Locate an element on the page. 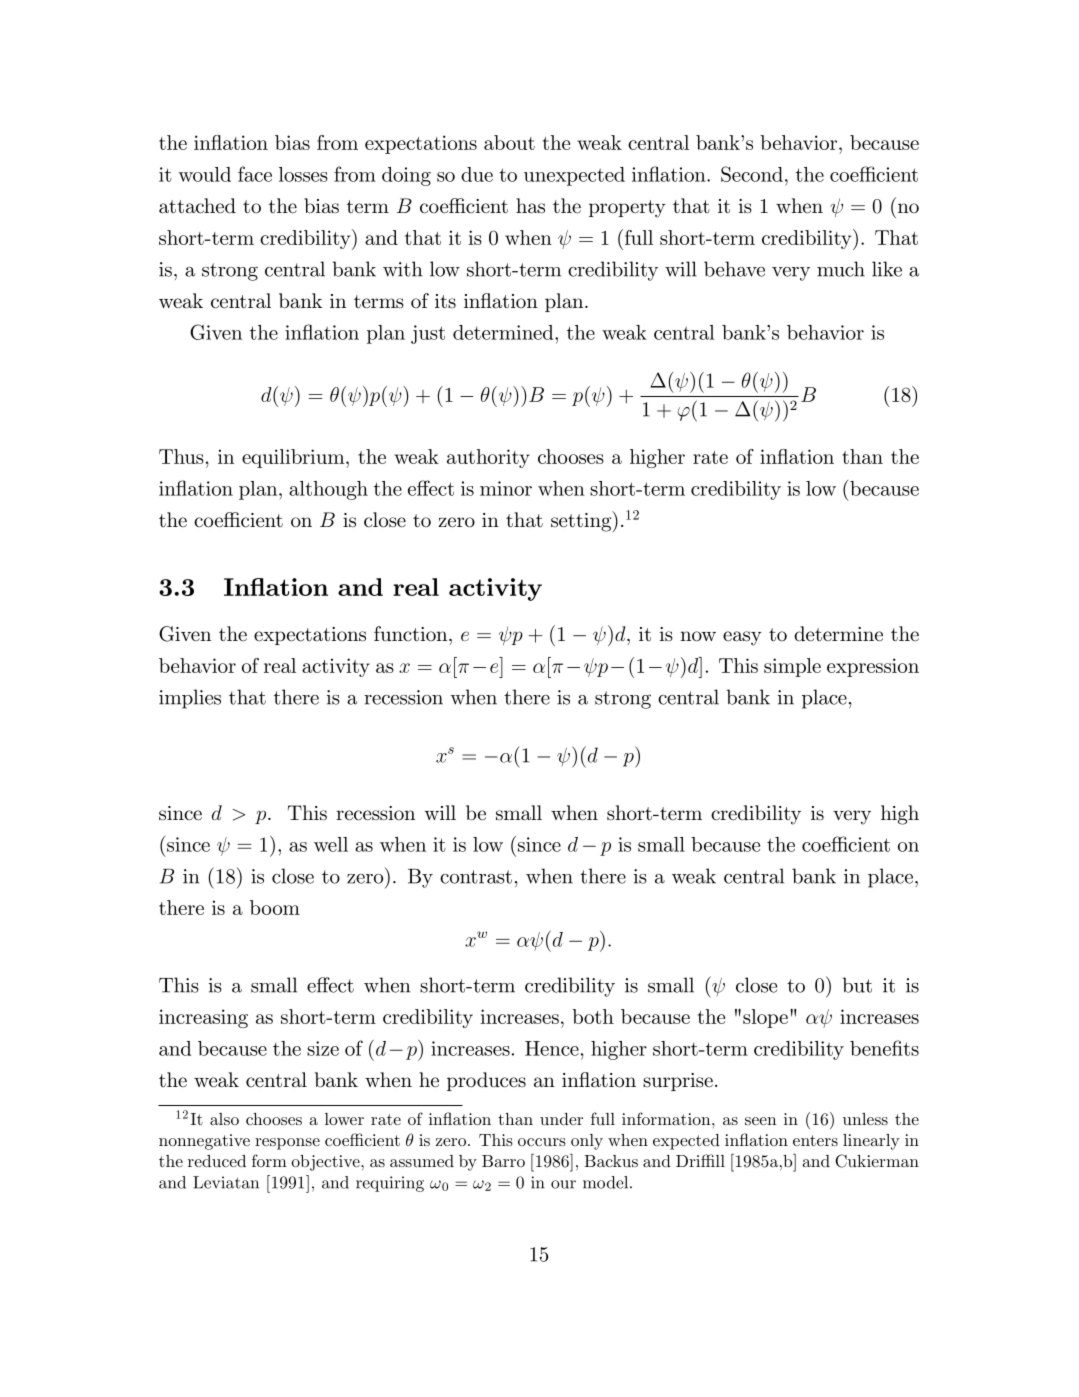  Second is located at coordinates (752, 174).
